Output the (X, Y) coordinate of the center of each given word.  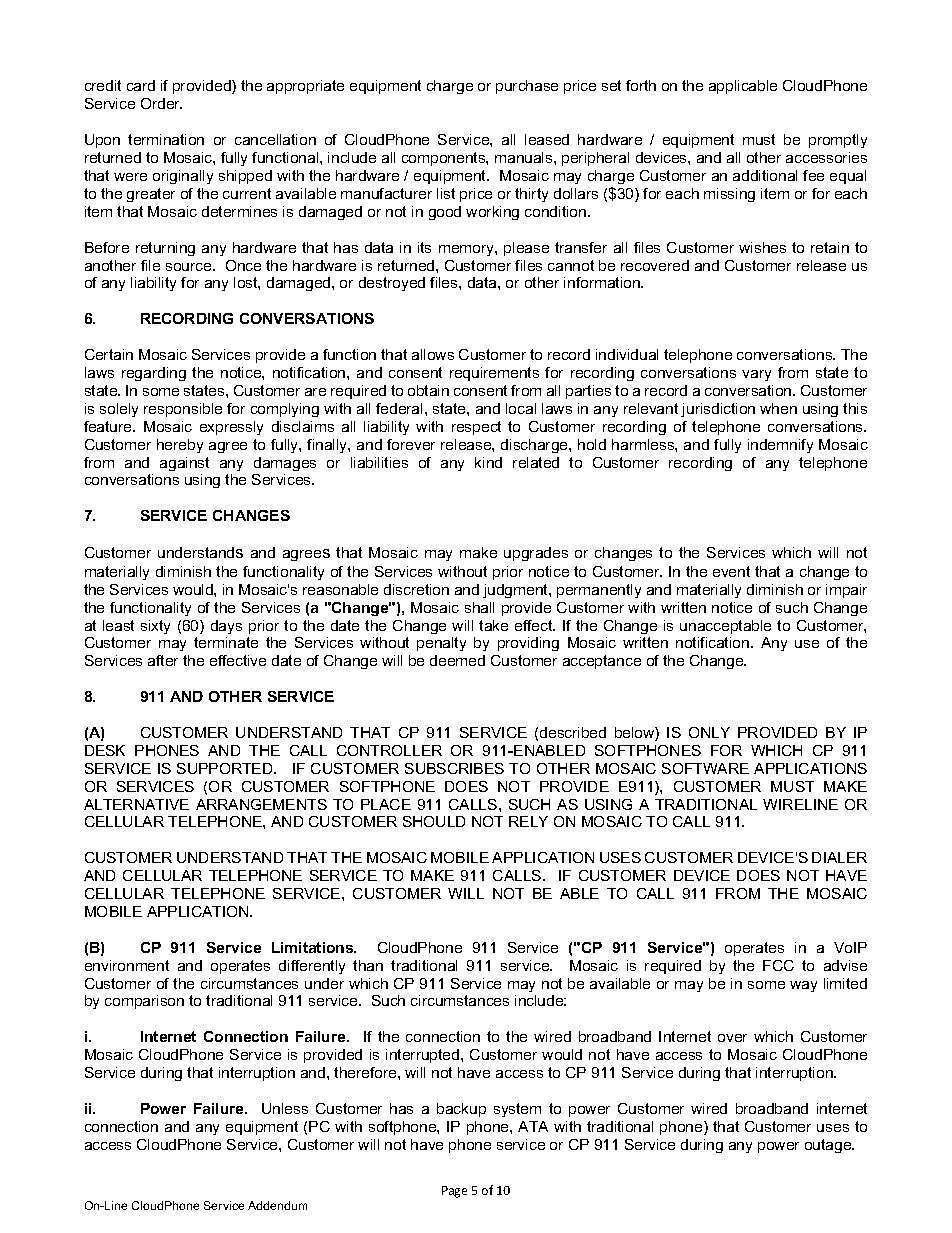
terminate (226, 642)
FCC (778, 965)
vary (756, 375)
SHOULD (434, 821)
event (731, 571)
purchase (527, 87)
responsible (183, 410)
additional (765, 175)
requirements (494, 374)
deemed (457, 660)
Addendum (277, 1205)
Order (161, 103)
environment (127, 965)
